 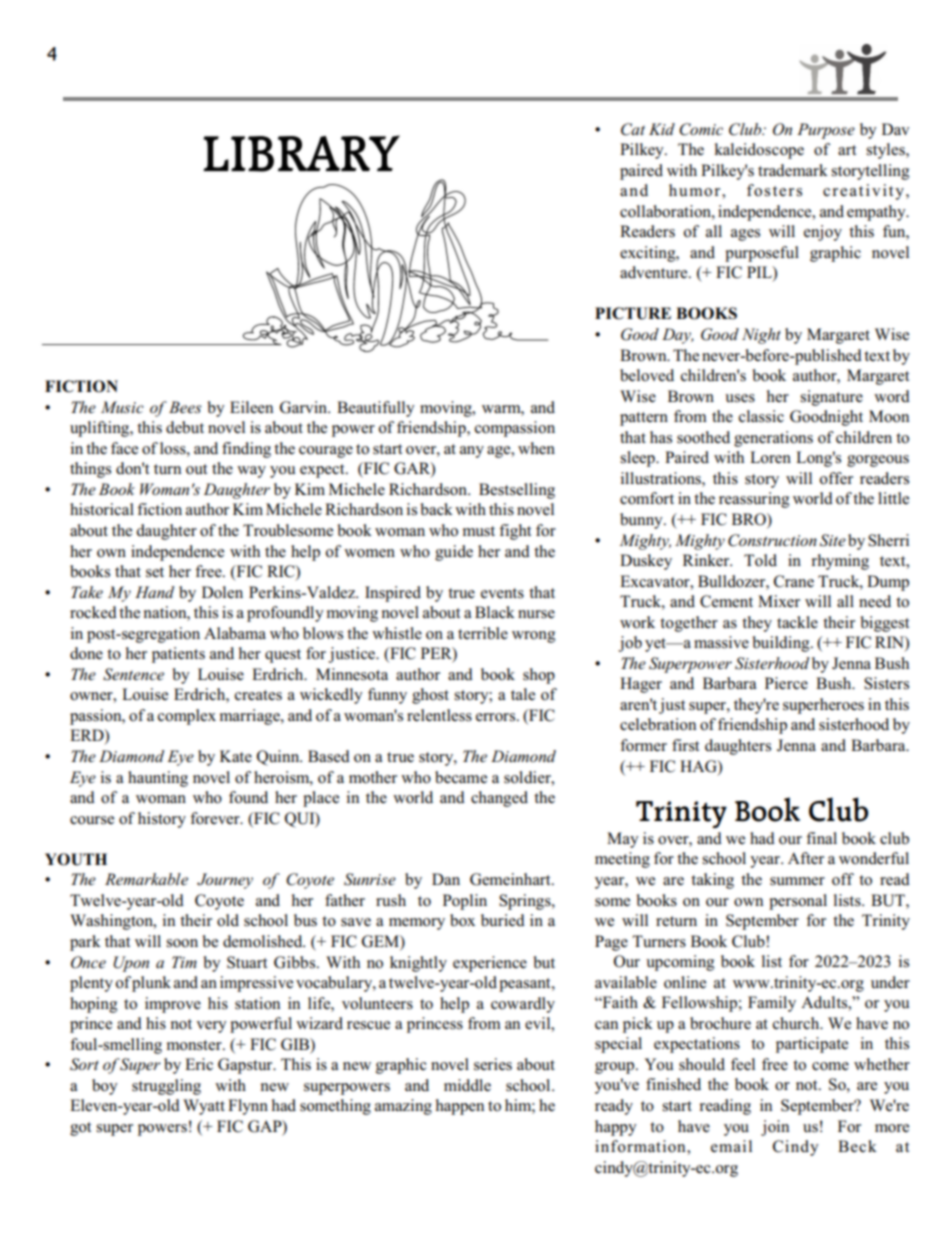 What do you see at coordinates (499, 799) in the image?
I see `changed` at bounding box center [499, 799].
